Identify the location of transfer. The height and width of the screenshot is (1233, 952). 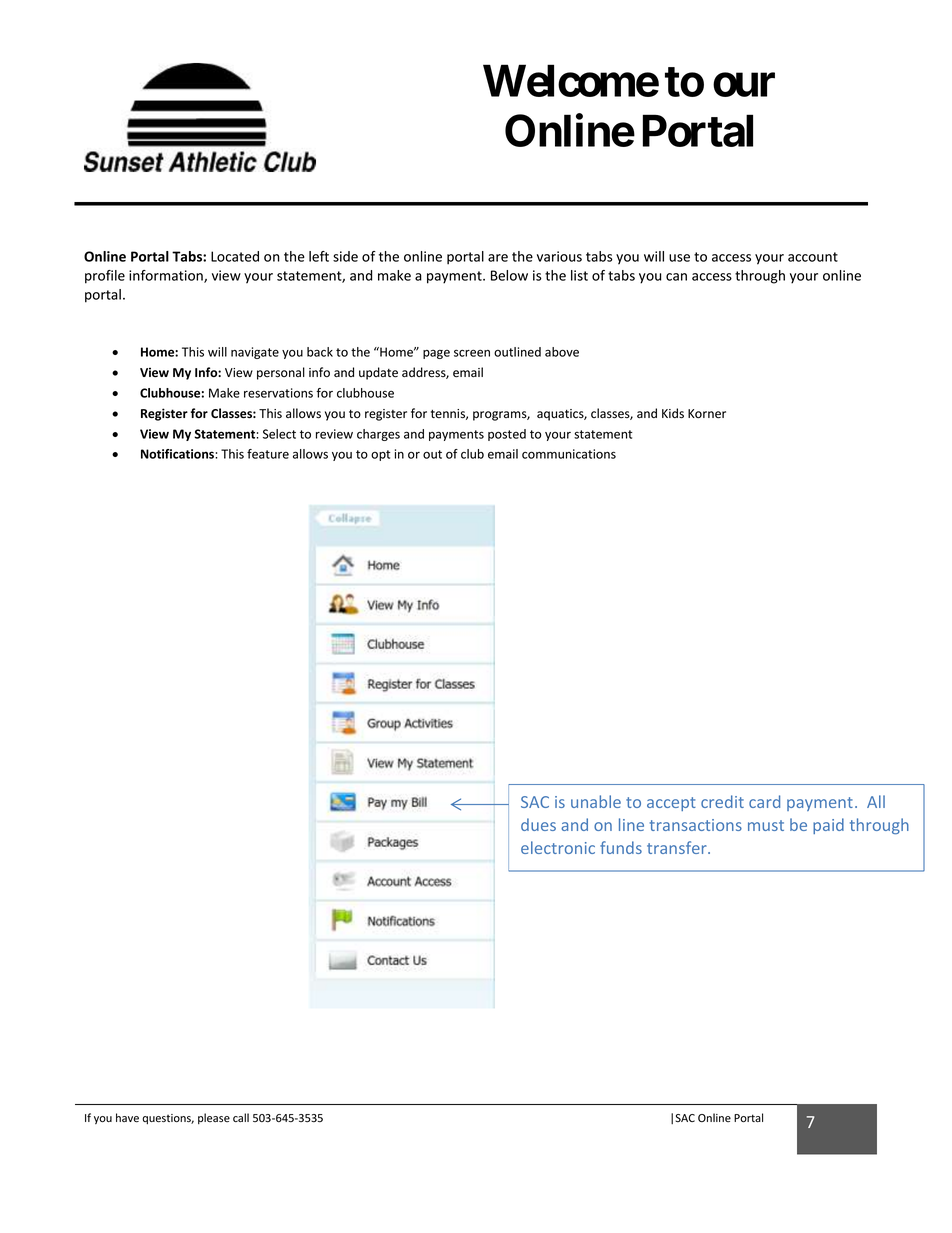
(678, 847).
